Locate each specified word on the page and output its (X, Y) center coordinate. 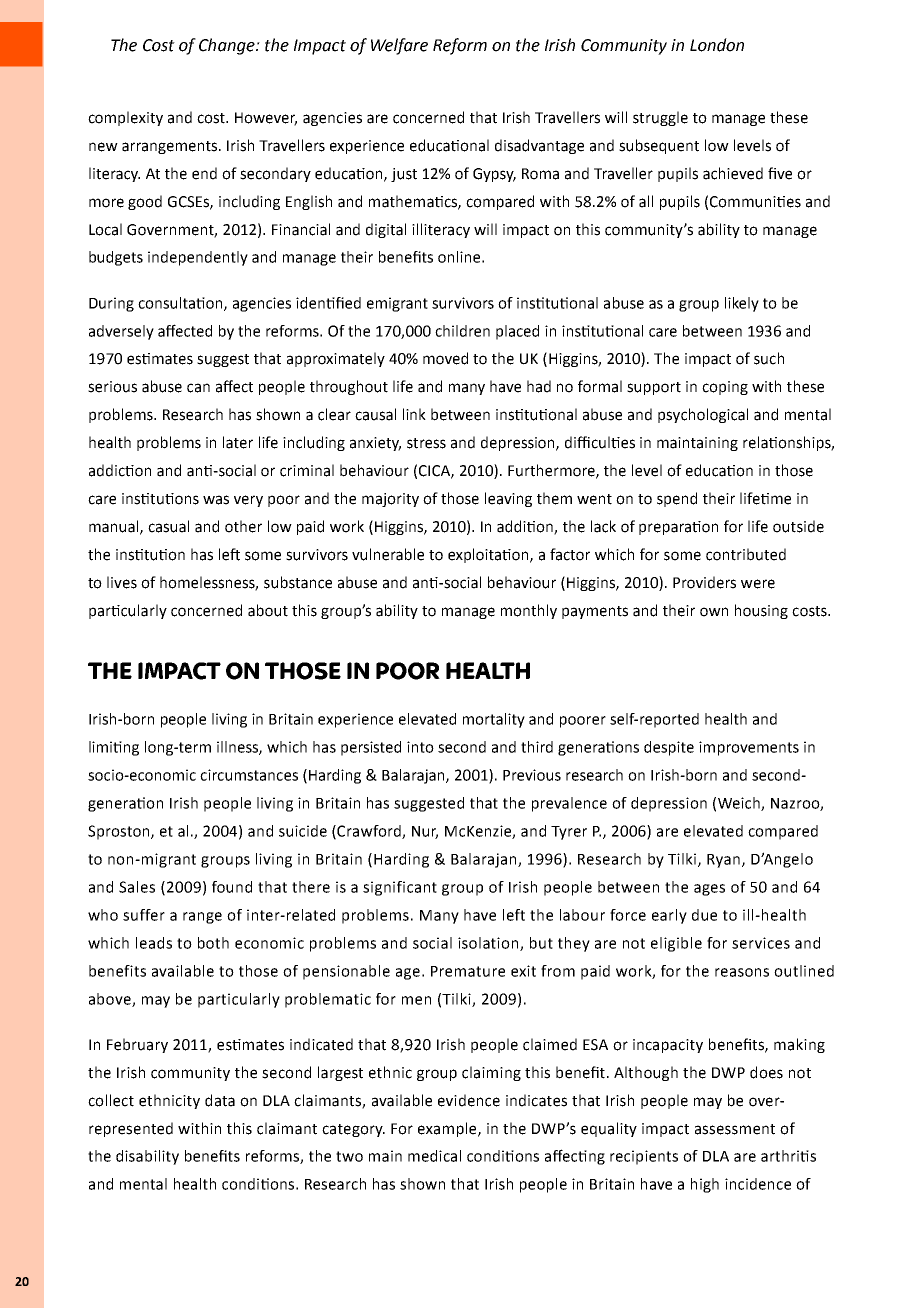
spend (677, 499)
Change (228, 46)
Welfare (399, 46)
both (213, 943)
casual (168, 526)
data (220, 1100)
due (704, 915)
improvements (749, 748)
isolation (489, 944)
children (462, 331)
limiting (114, 748)
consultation (181, 304)
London (717, 45)
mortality (494, 720)
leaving (508, 499)
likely (742, 304)
